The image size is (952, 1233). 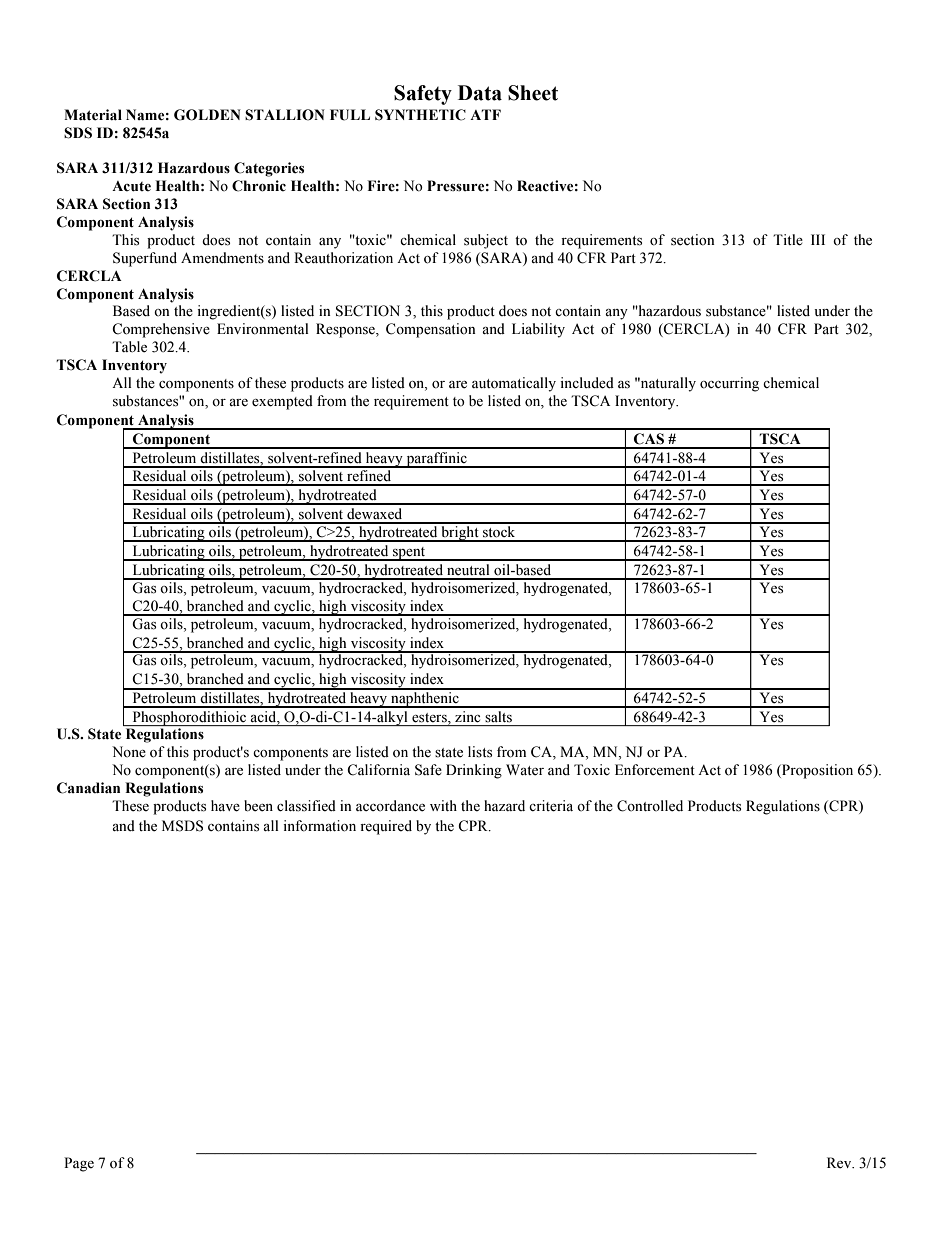 I want to click on Enforcement, so click(x=655, y=770).
